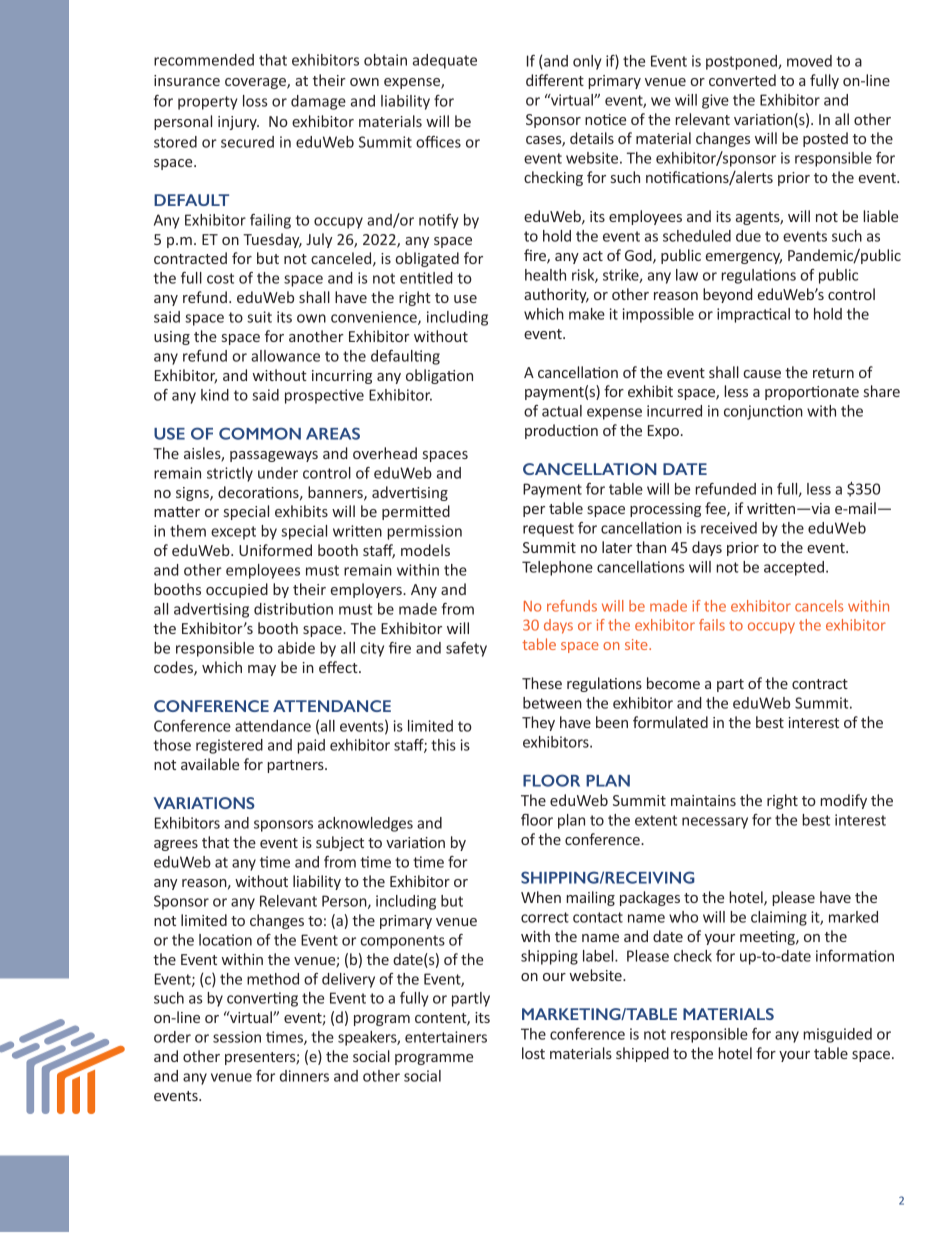  I want to click on coverage, so click(256, 83).
